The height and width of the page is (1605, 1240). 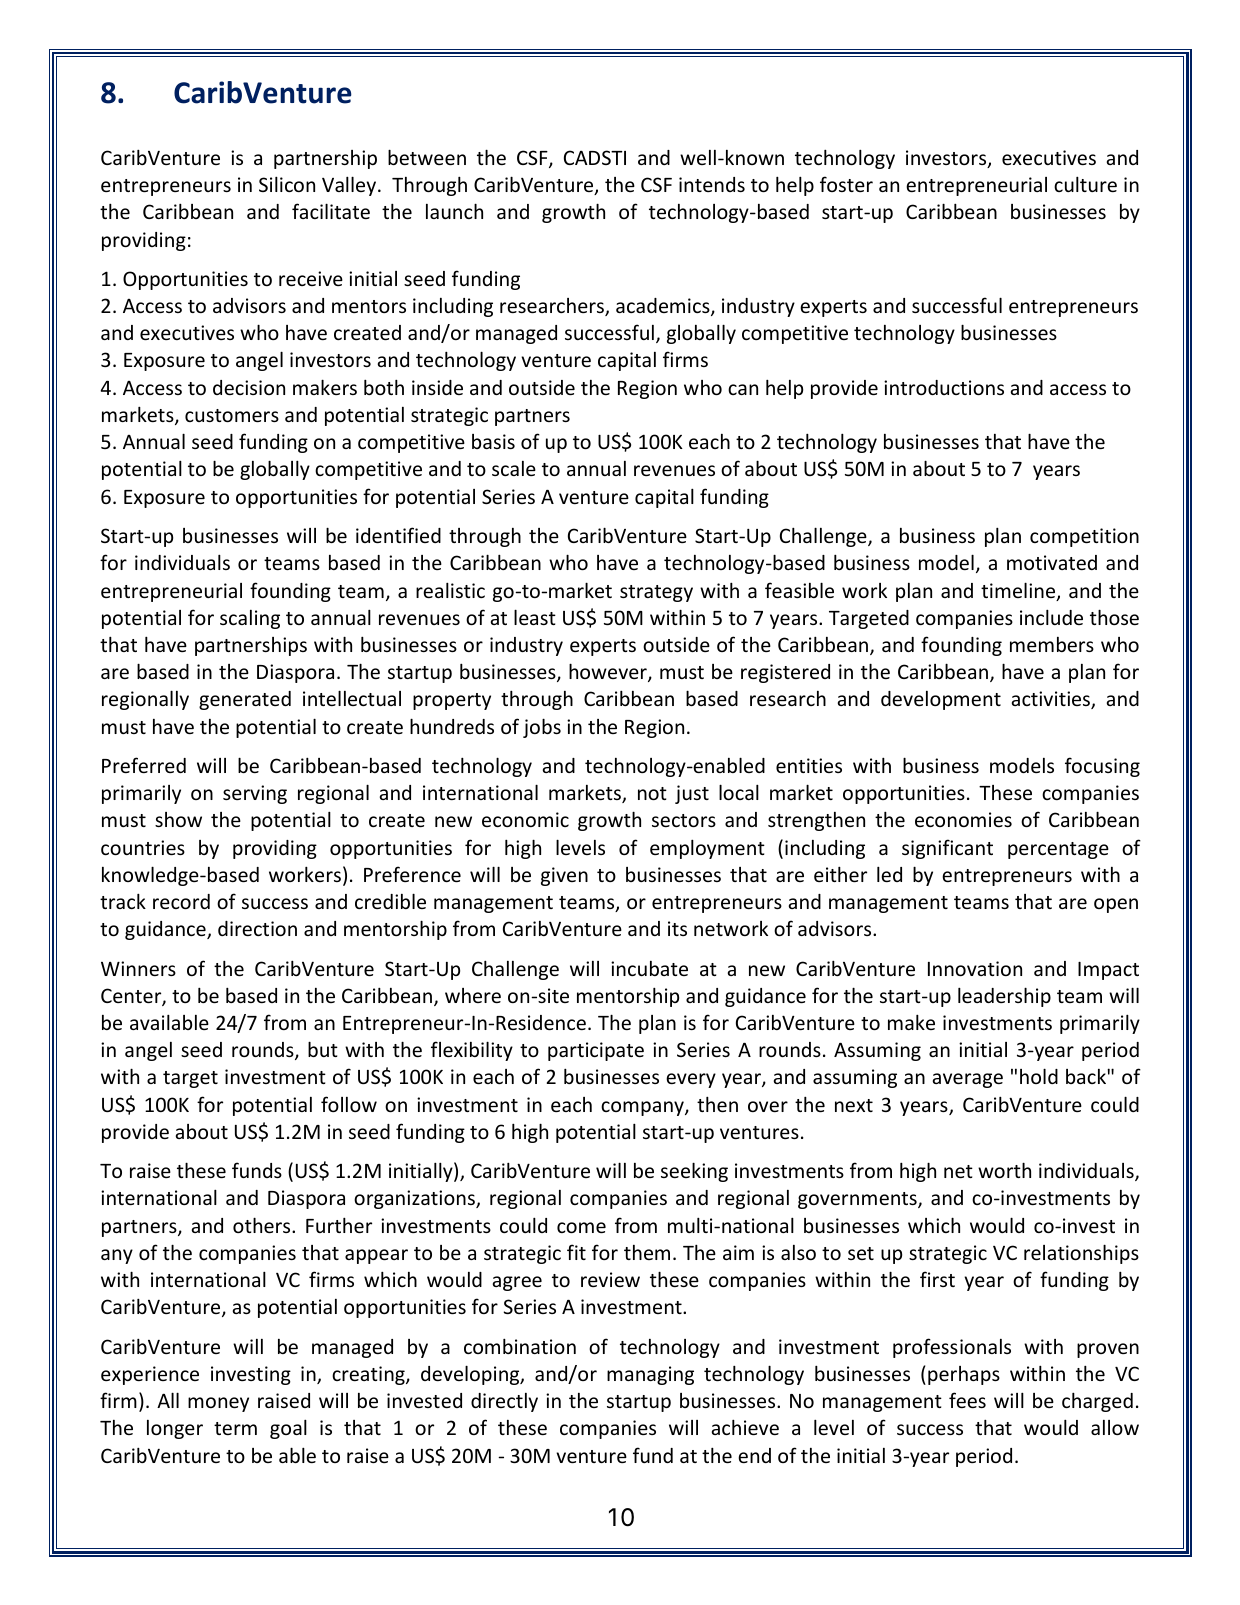 I want to click on its, so click(x=677, y=928).
